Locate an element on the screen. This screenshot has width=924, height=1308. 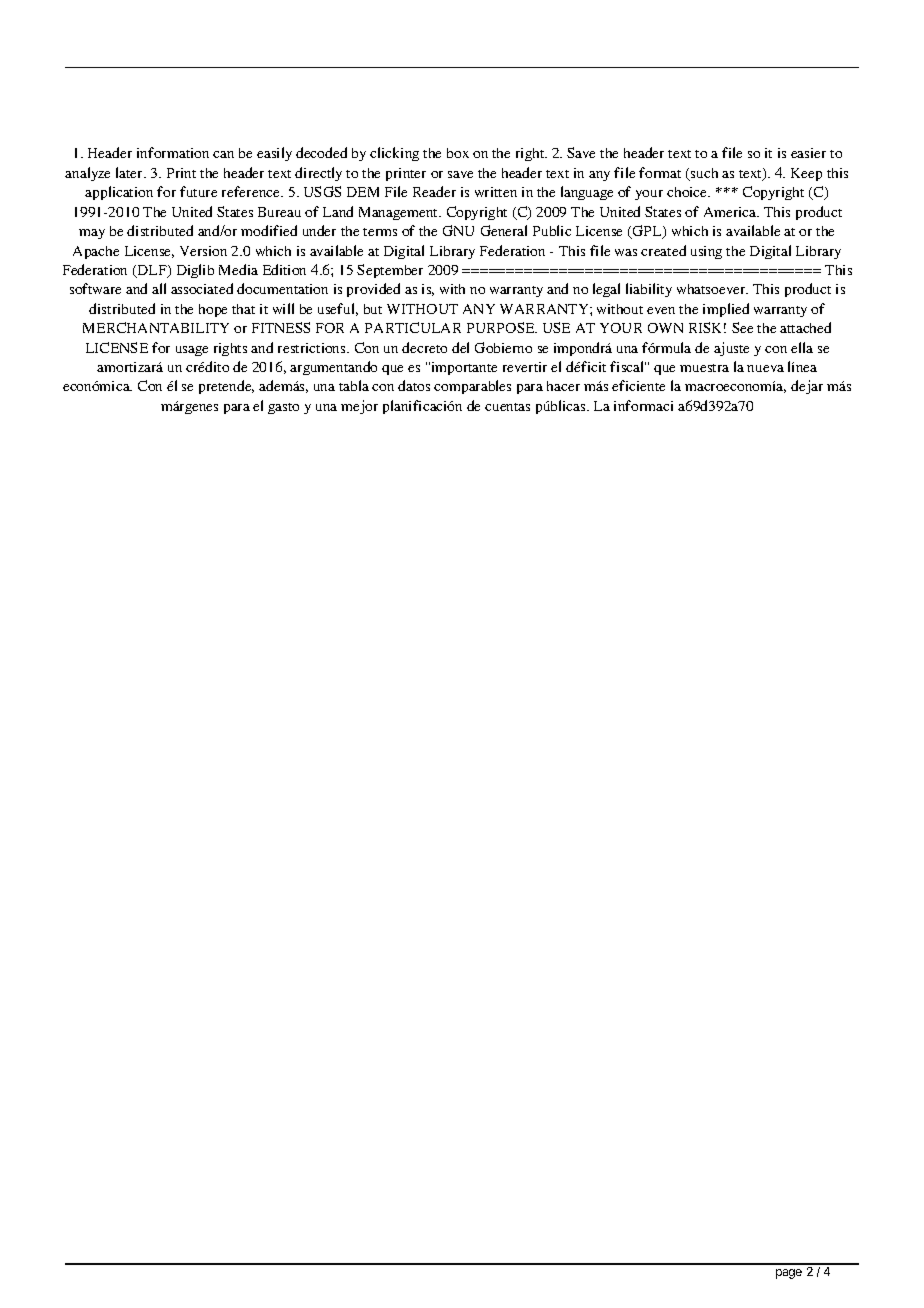
informaci is located at coordinates (643, 405).
